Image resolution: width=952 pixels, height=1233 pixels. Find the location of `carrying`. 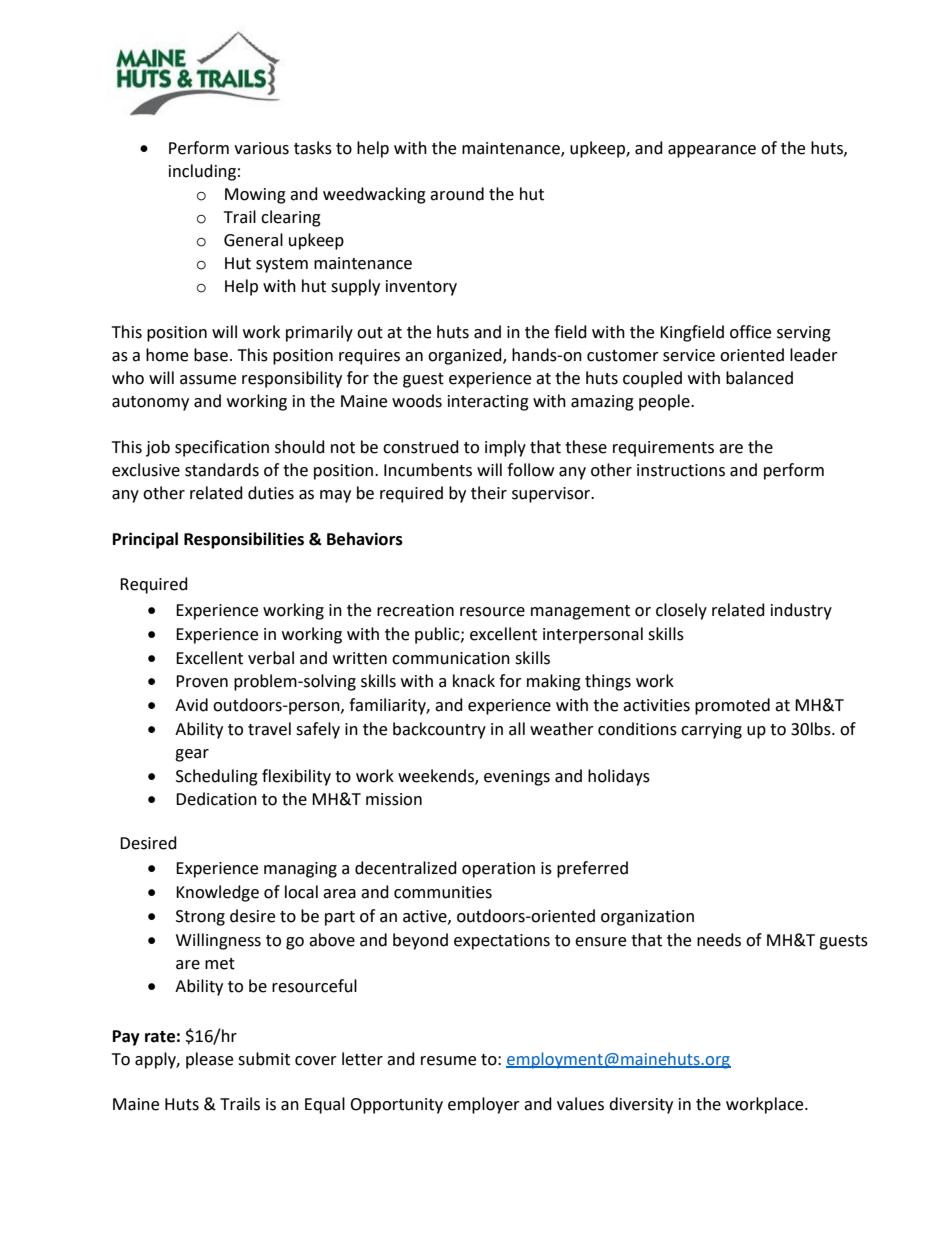

carrying is located at coordinates (711, 731).
